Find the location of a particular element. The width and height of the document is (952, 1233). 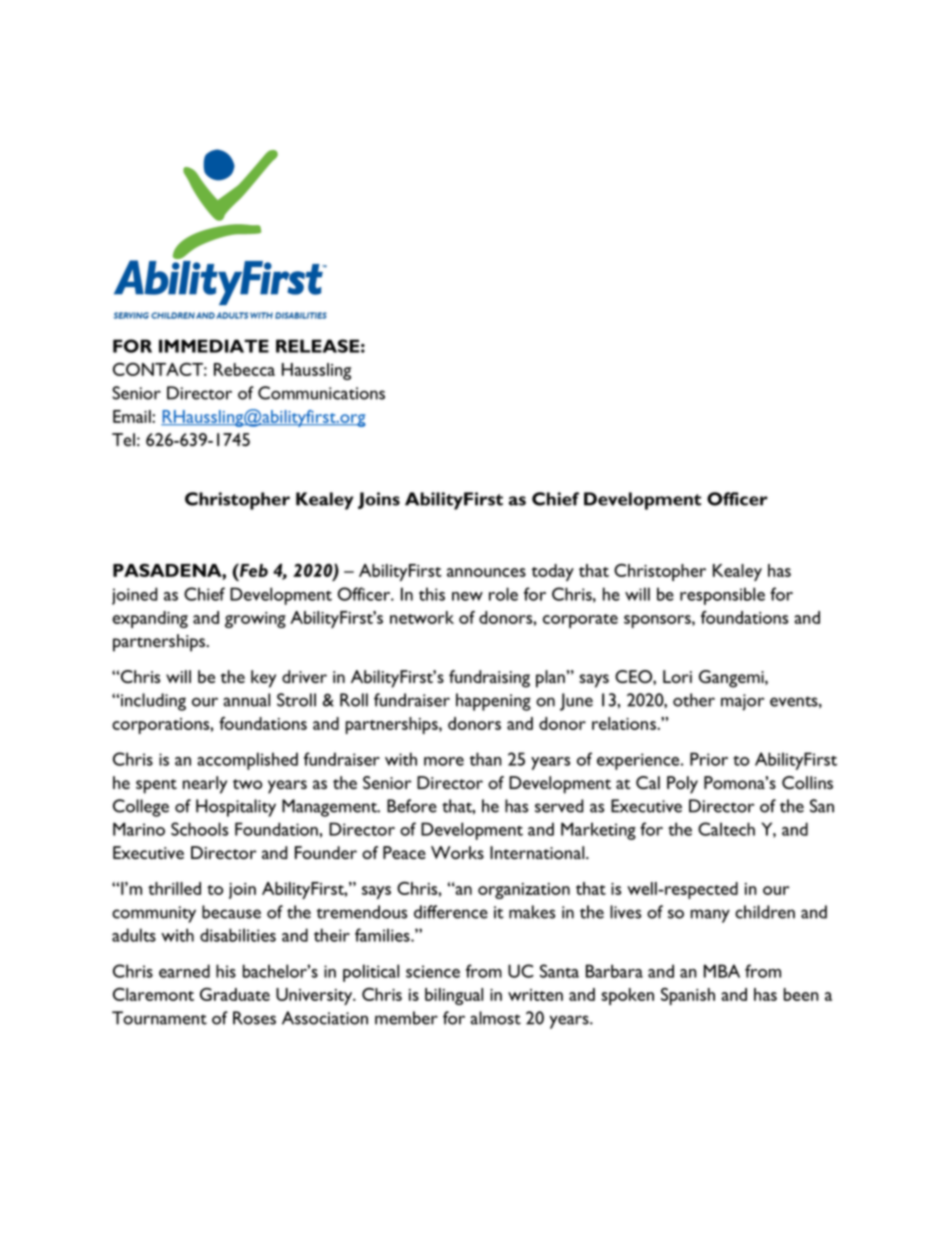

today is located at coordinates (552, 572).
